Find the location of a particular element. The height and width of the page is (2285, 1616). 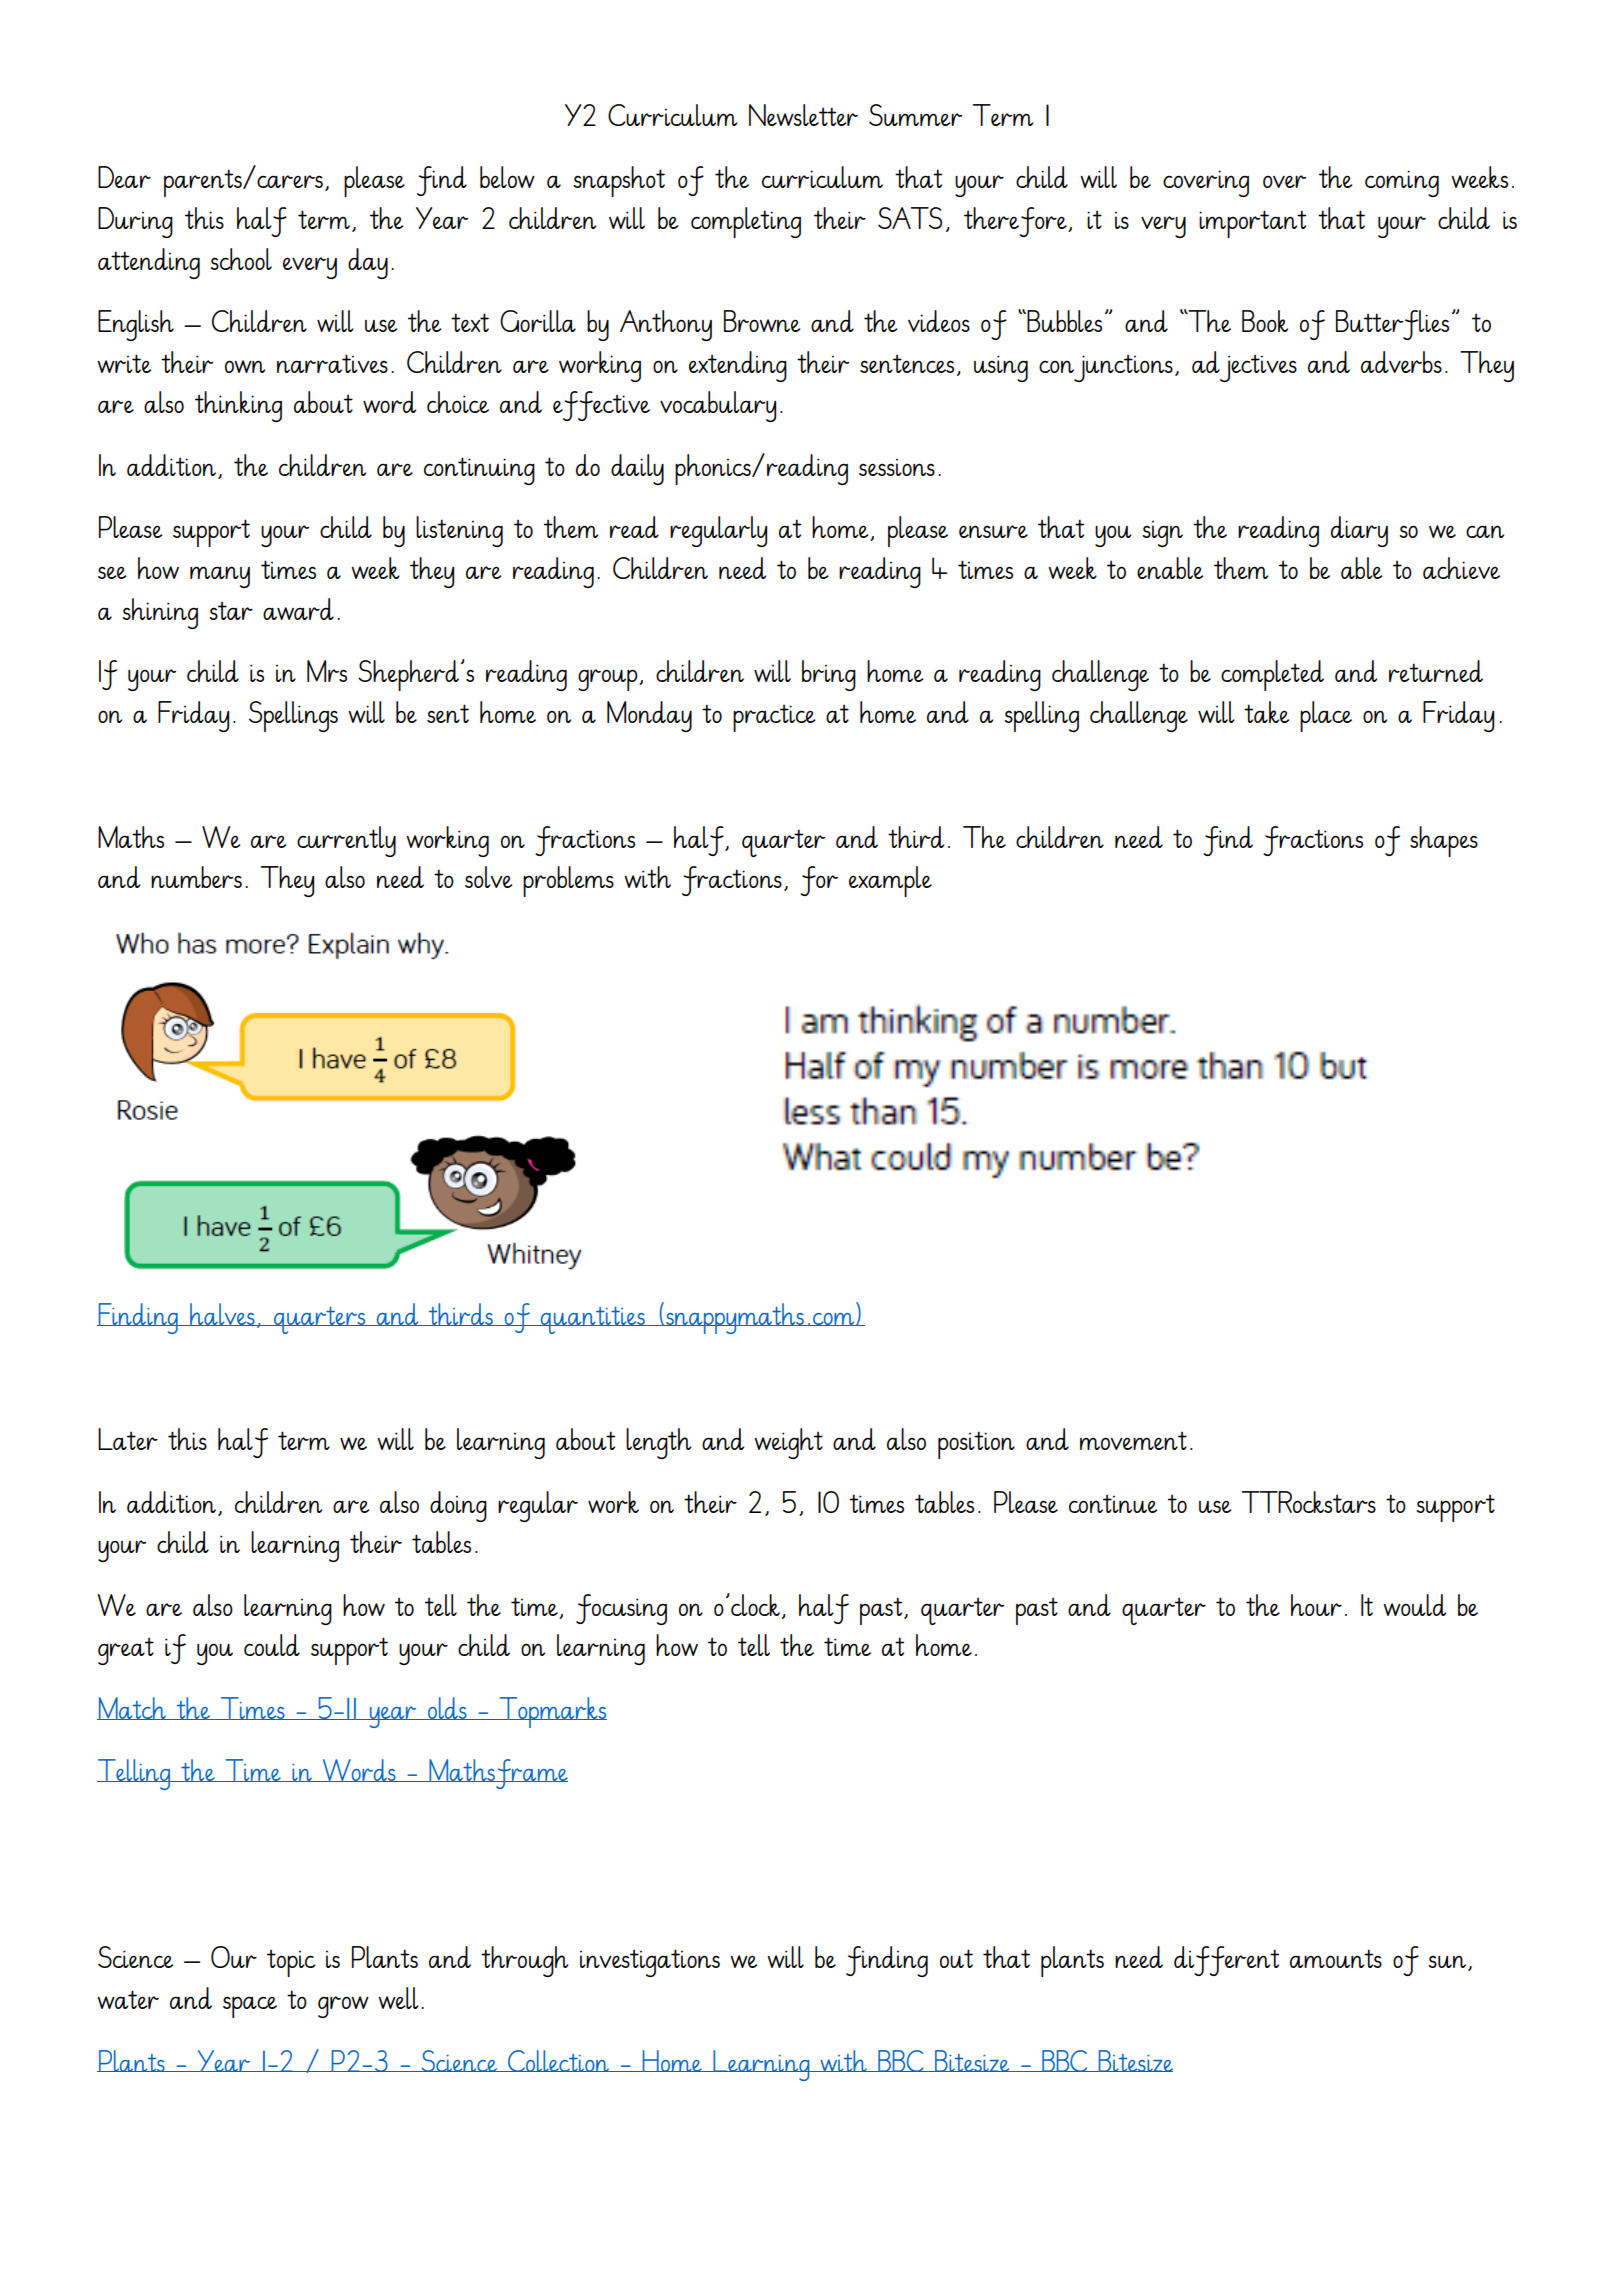

example is located at coordinates (890, 881).
